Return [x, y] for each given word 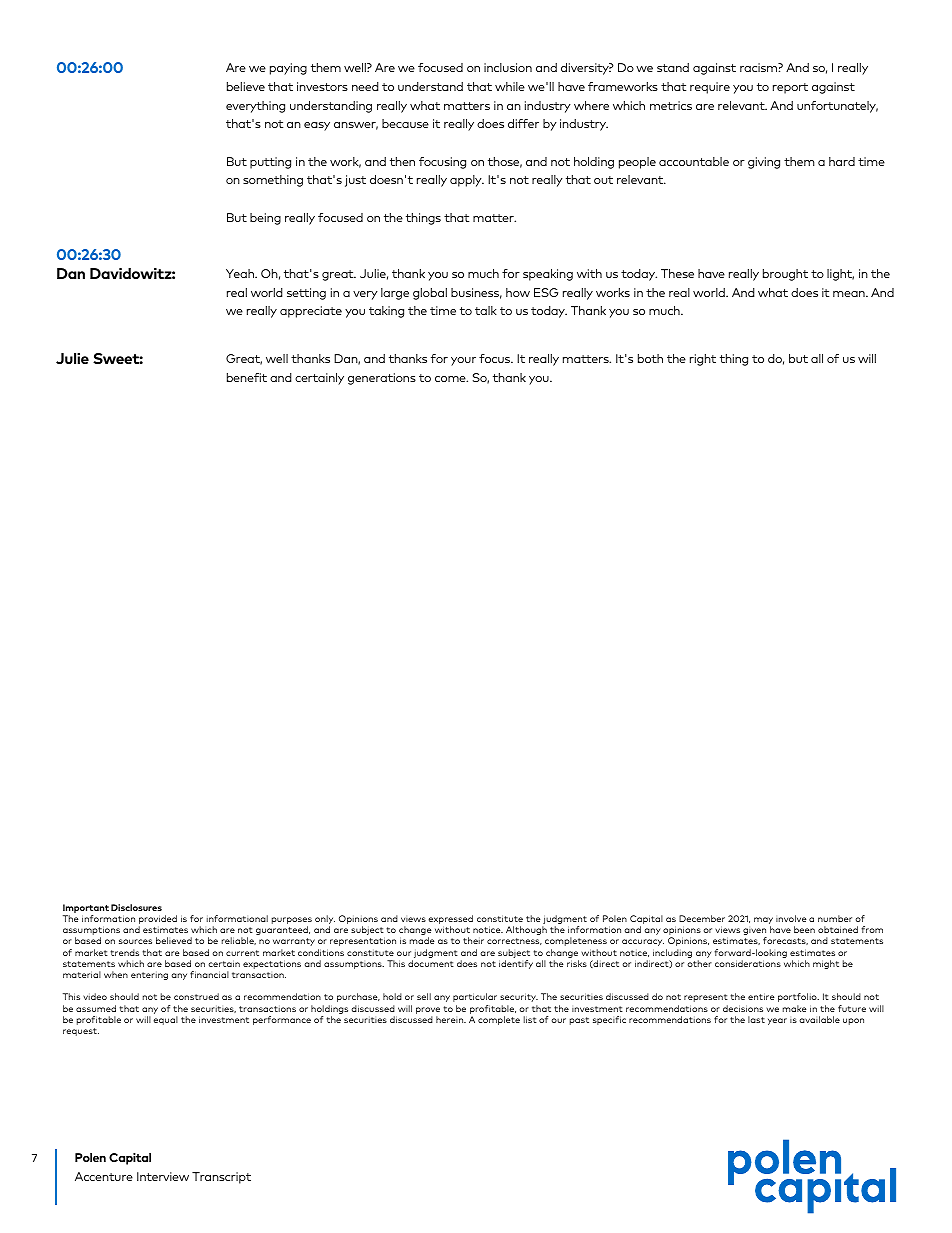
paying [288, 69]
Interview [163, 1176]
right [703, 360]
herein [451, 1019]
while [510, 86]
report [790, 88]
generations [382, 379]
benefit [247, 377]
